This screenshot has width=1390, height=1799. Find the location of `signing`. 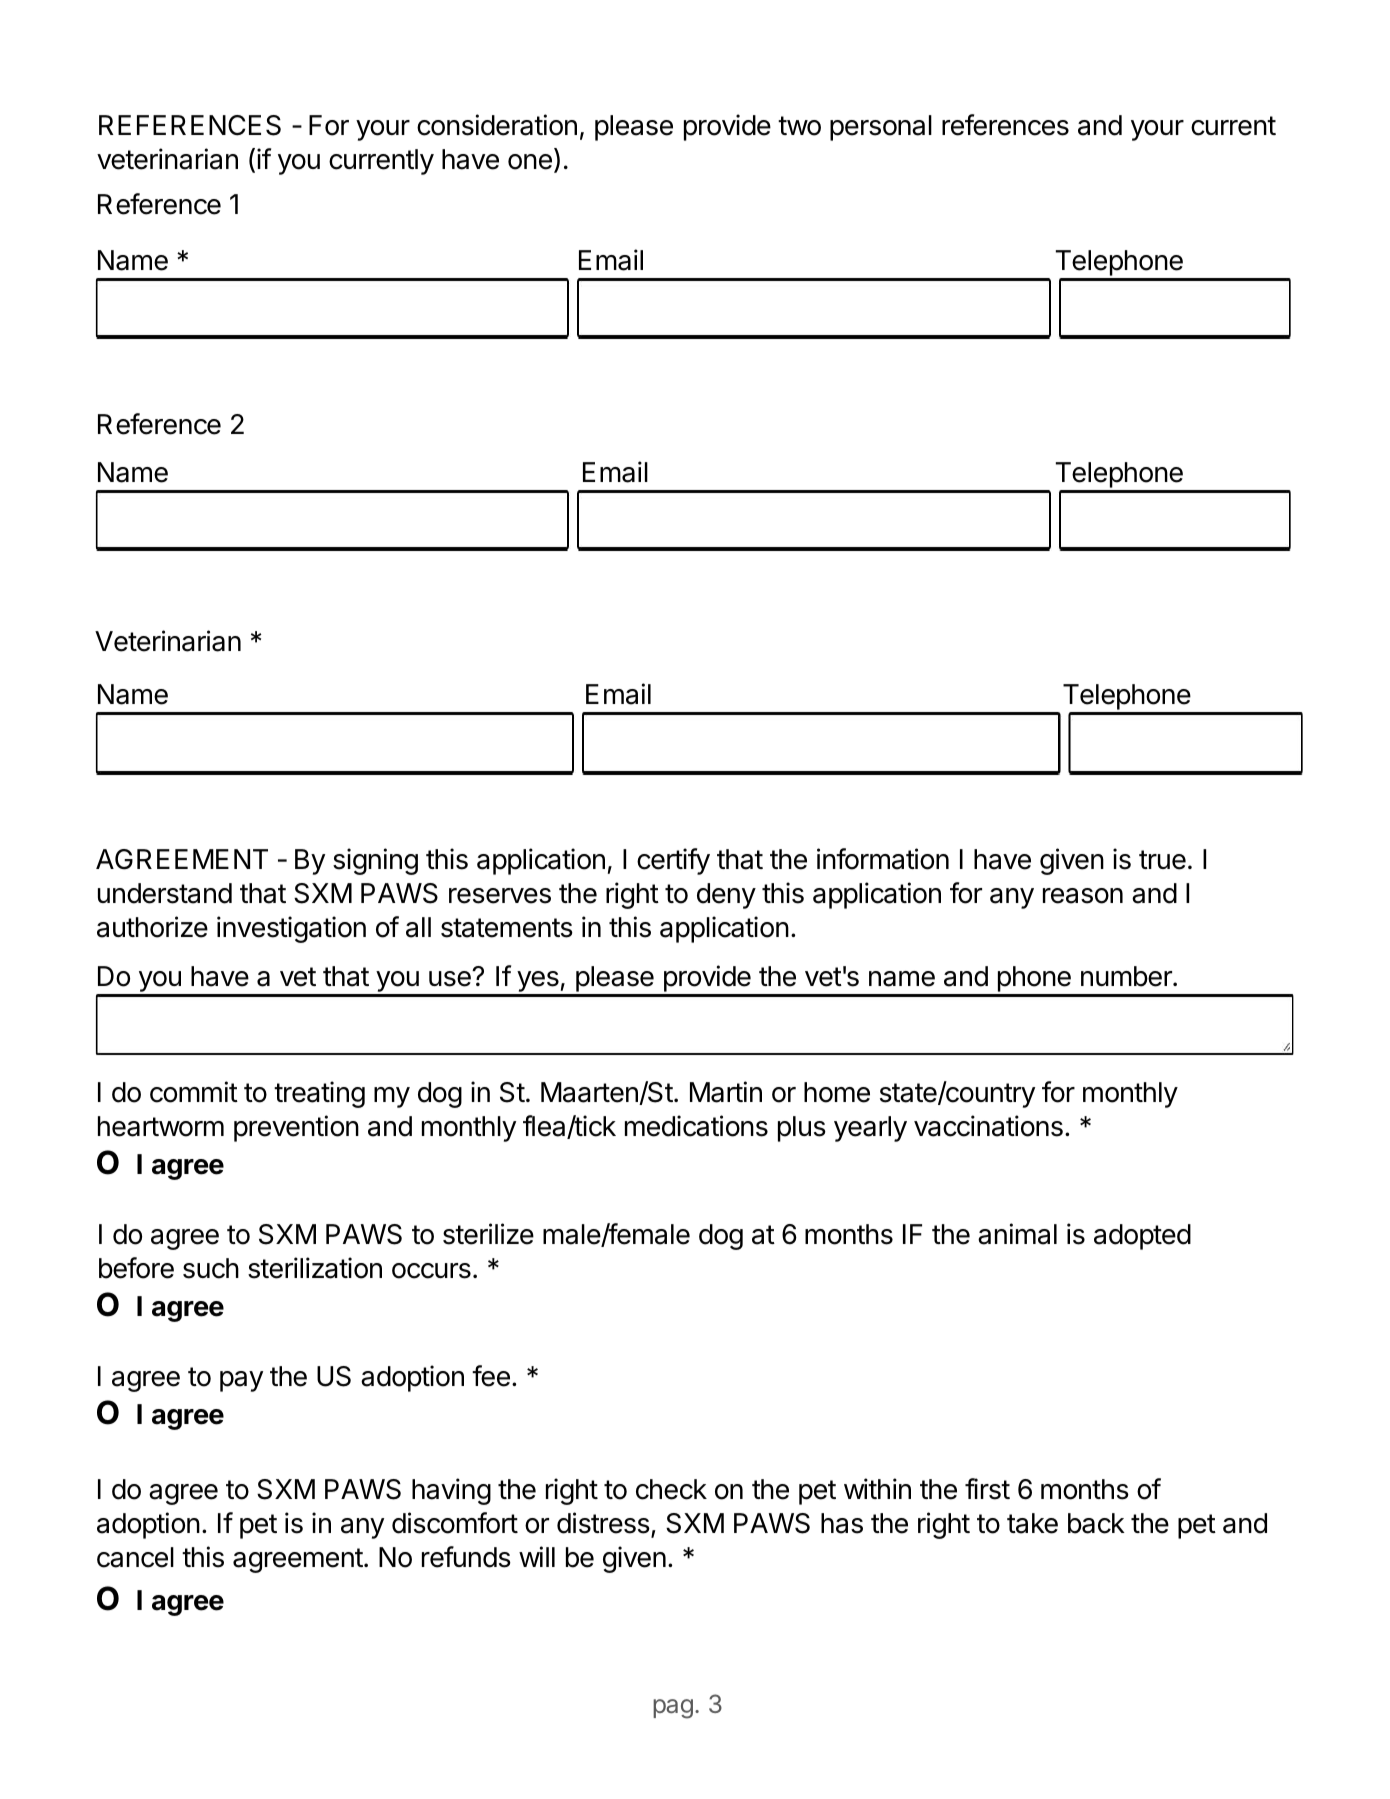

signing is located at coordinates (375, 861).
